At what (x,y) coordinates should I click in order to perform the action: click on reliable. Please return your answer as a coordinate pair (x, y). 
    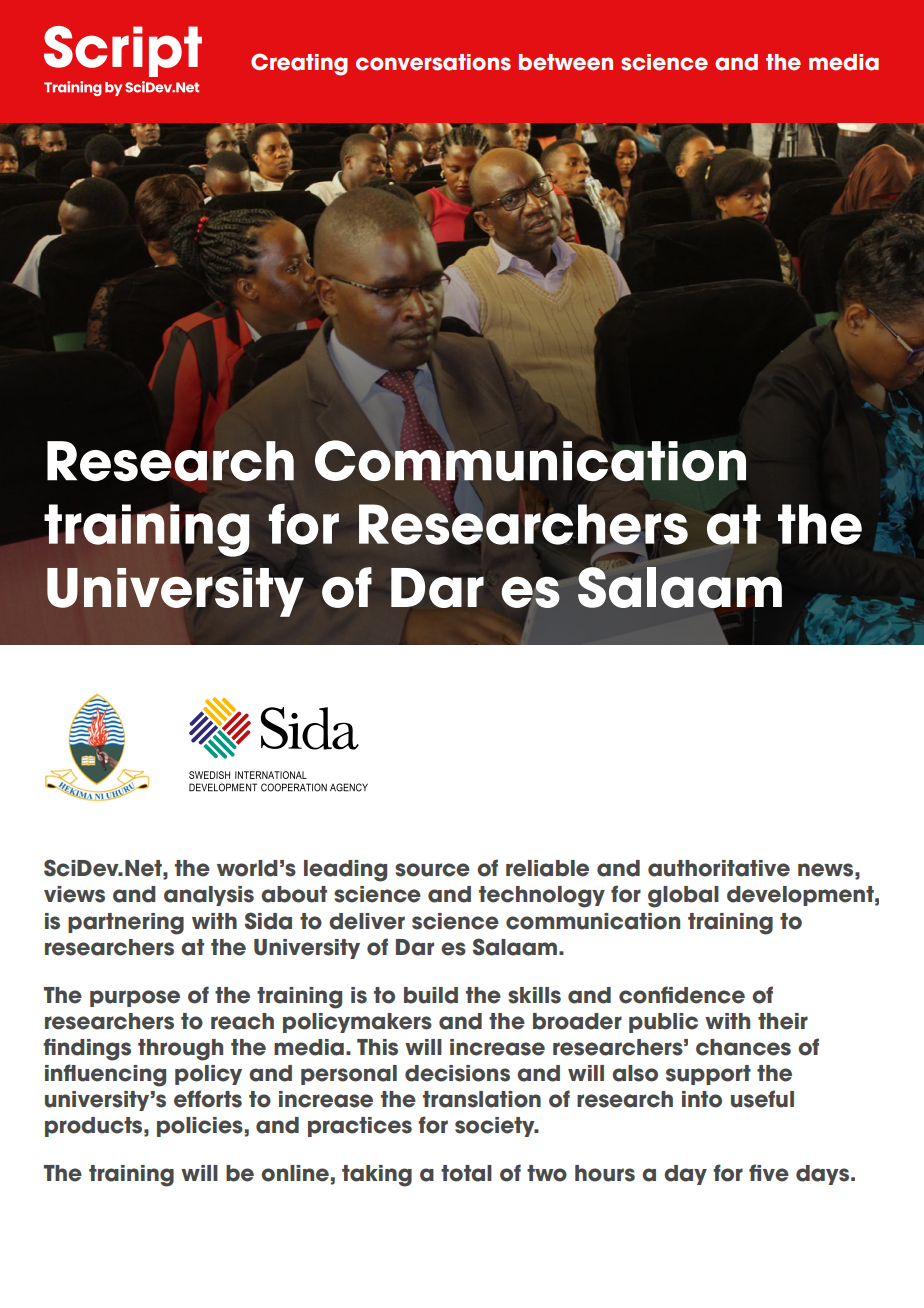
    Looking at the image, I should click on (547, 868).
